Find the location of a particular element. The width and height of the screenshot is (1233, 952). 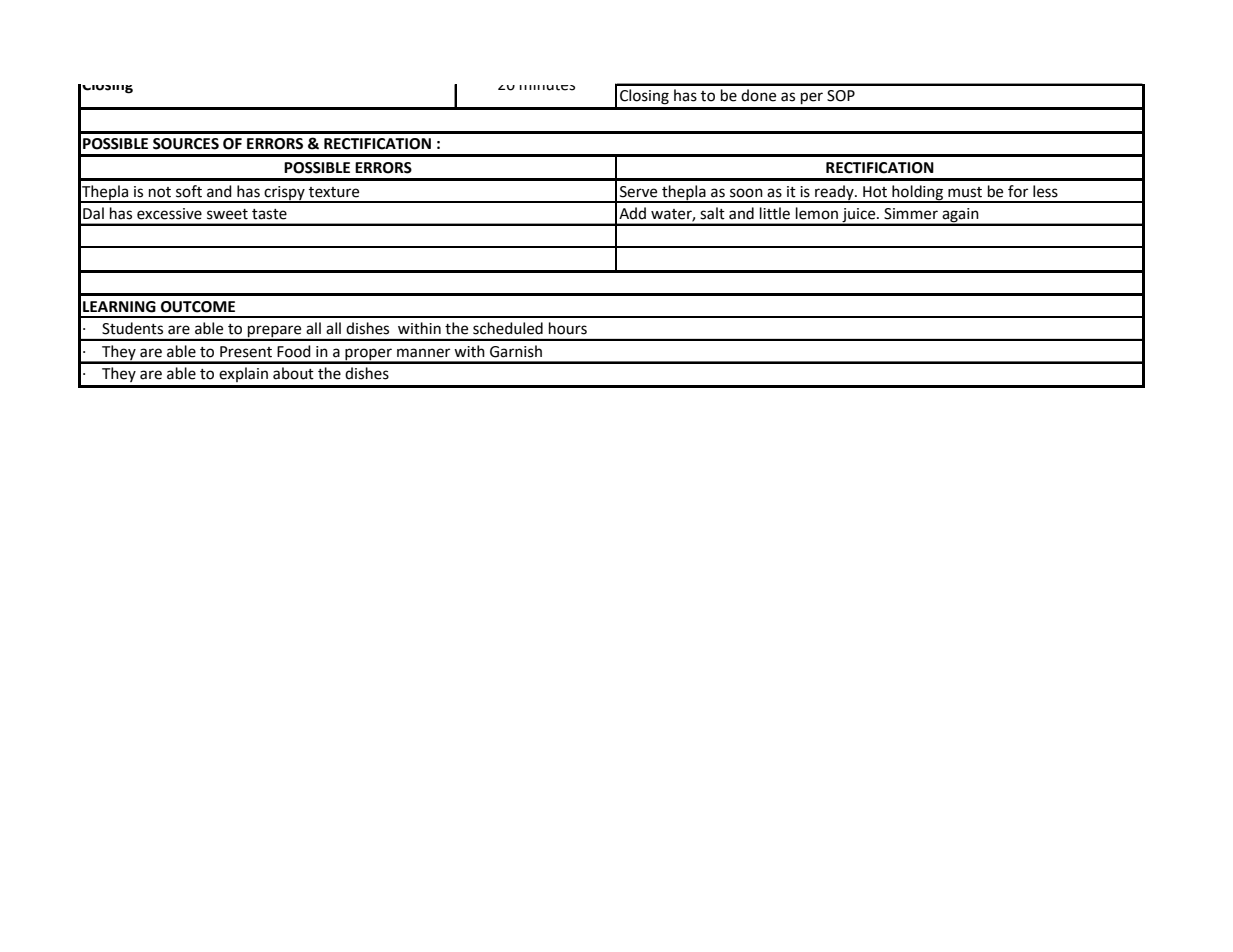

Present is located at coordinates (246, 352).
